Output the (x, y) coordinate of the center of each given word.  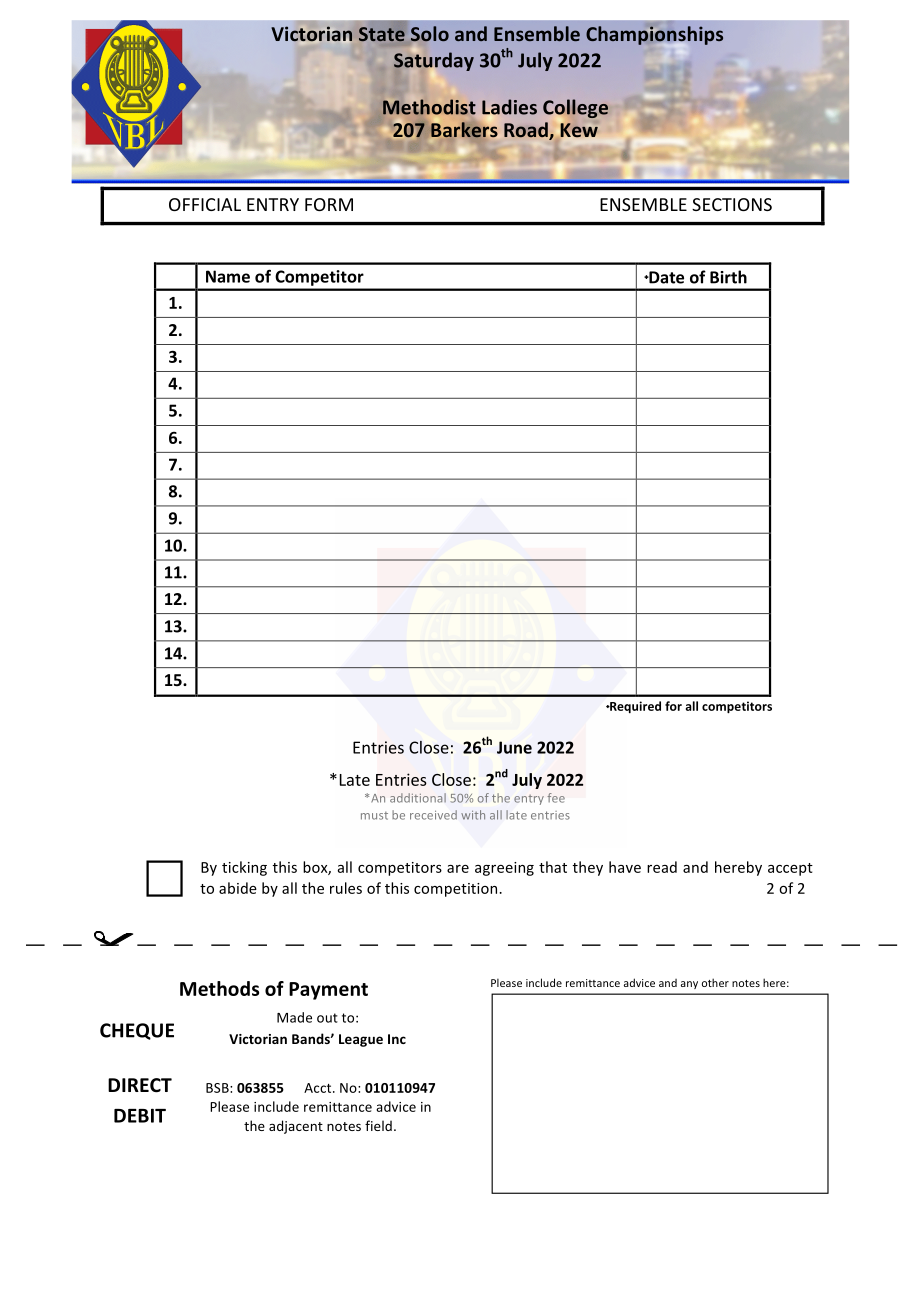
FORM (329, 204)
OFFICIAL (205, 204)
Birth (728, 277)
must (374, 816)
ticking (244, 868)
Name (228, 276)
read (662, 867)
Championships (654, 35)
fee (556, 798)
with (473, 815)
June (514, 747)
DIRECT (140, 1085)
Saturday (434, 61)
